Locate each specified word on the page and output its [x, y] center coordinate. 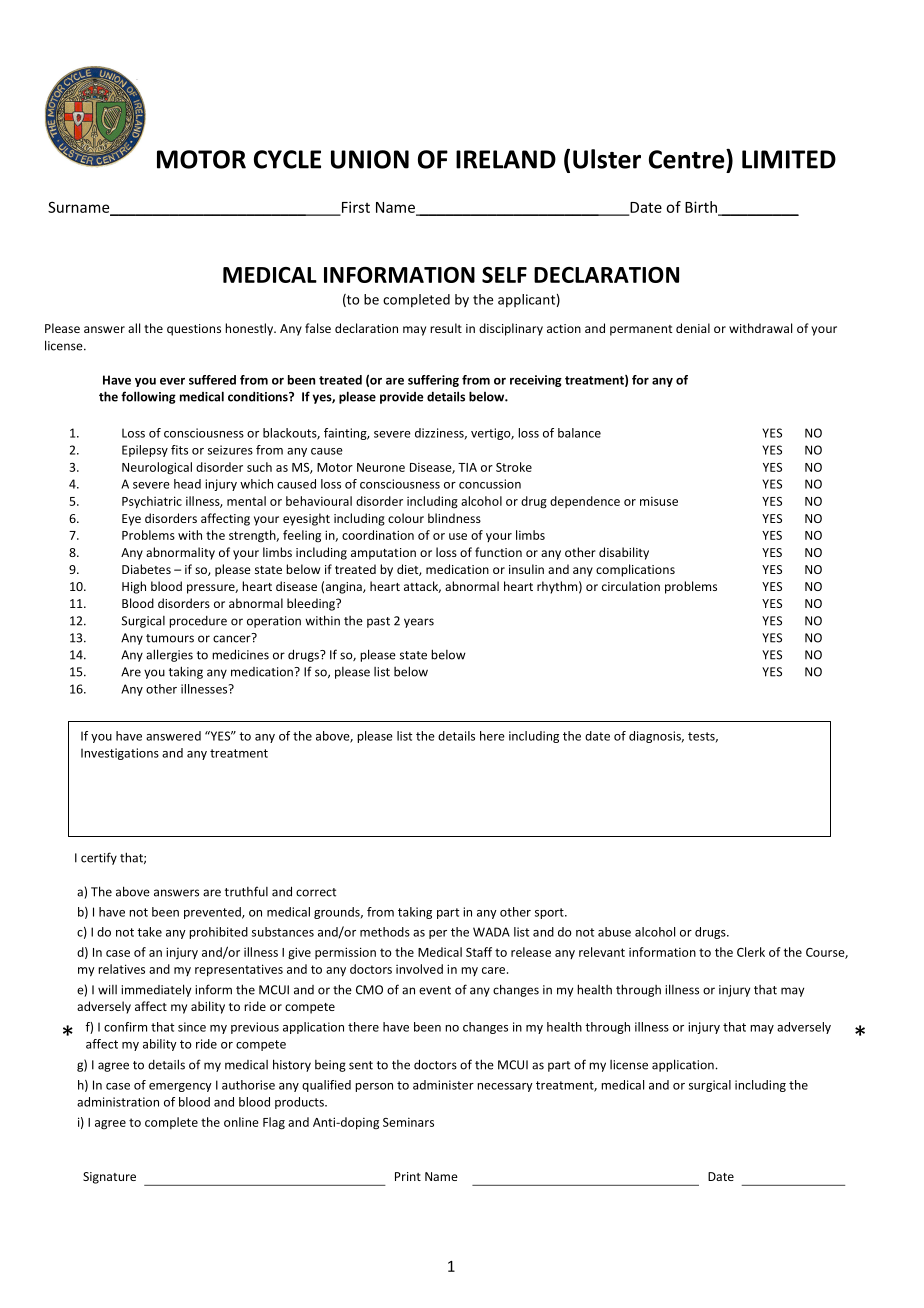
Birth [702, 208]
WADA [491, 932]
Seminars [408, 1122]
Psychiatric [152, 502]
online [241, 1122]
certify [99, 858]
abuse [614, 932]
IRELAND [506, 159]
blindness [454, 518]
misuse [659, 501]
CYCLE [287, 159]
